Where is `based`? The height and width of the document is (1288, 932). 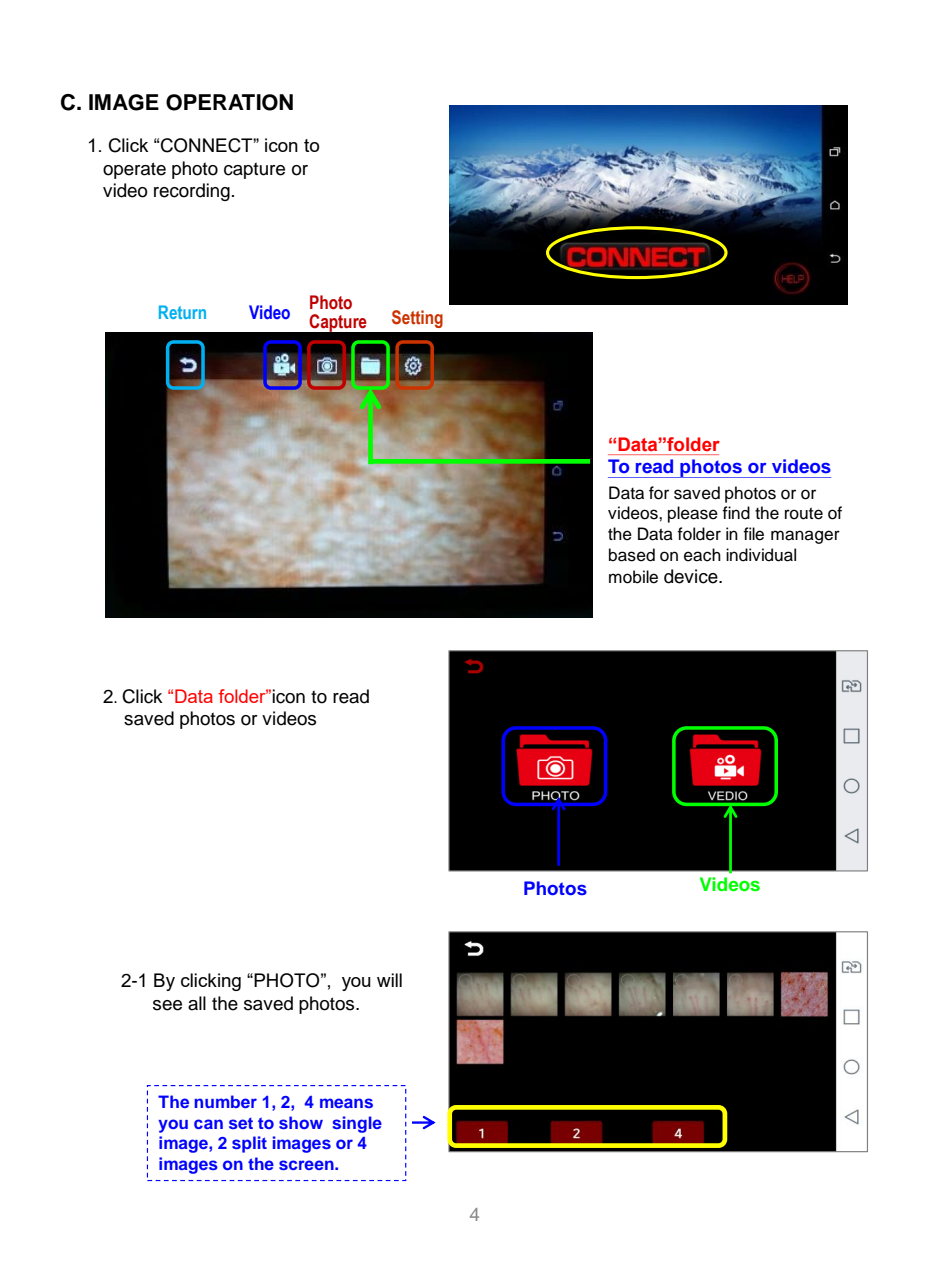
based is located at coordinates (632, 555).
